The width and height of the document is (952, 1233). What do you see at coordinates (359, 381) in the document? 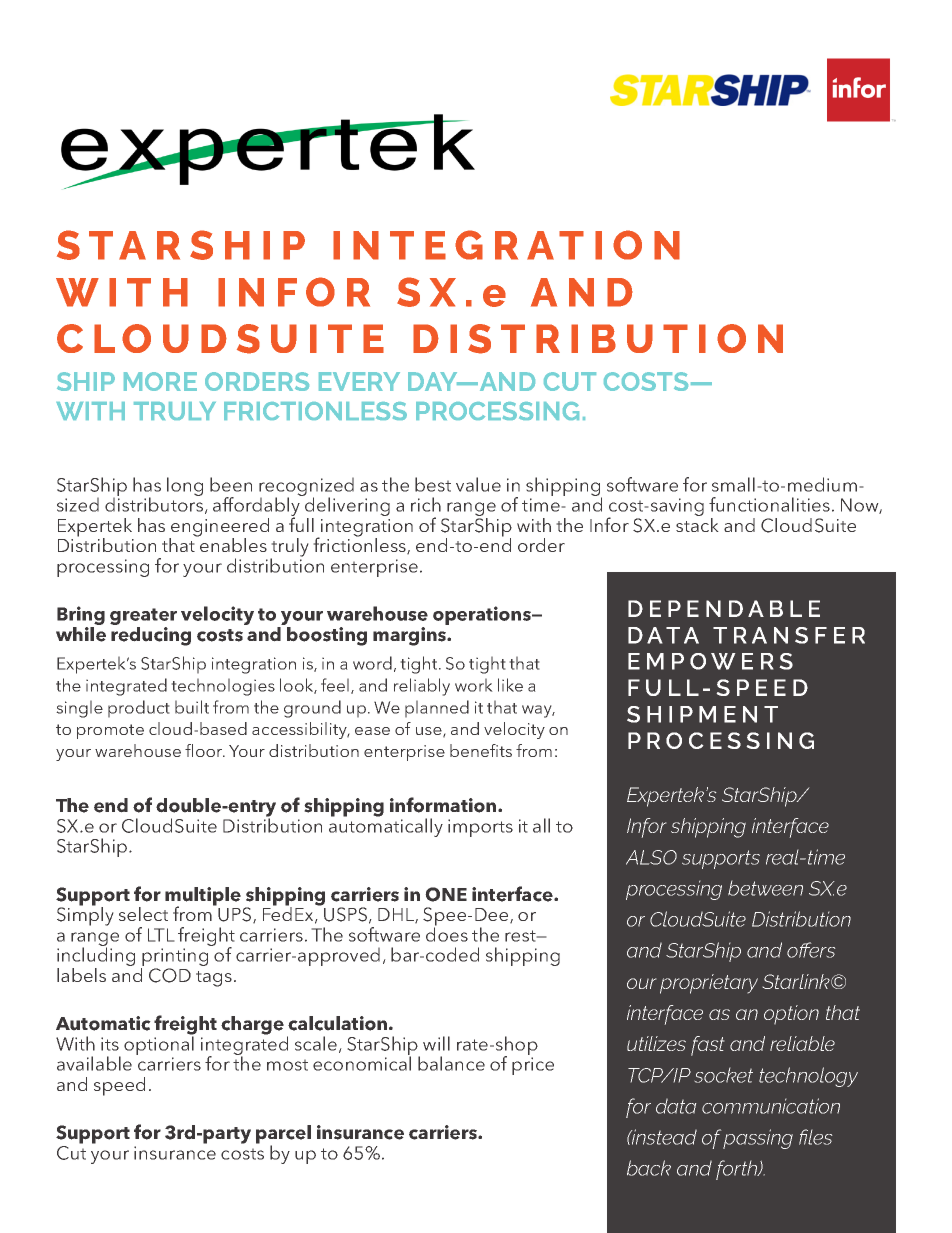
I see `EVERY` at bounding box center [359, 381].
